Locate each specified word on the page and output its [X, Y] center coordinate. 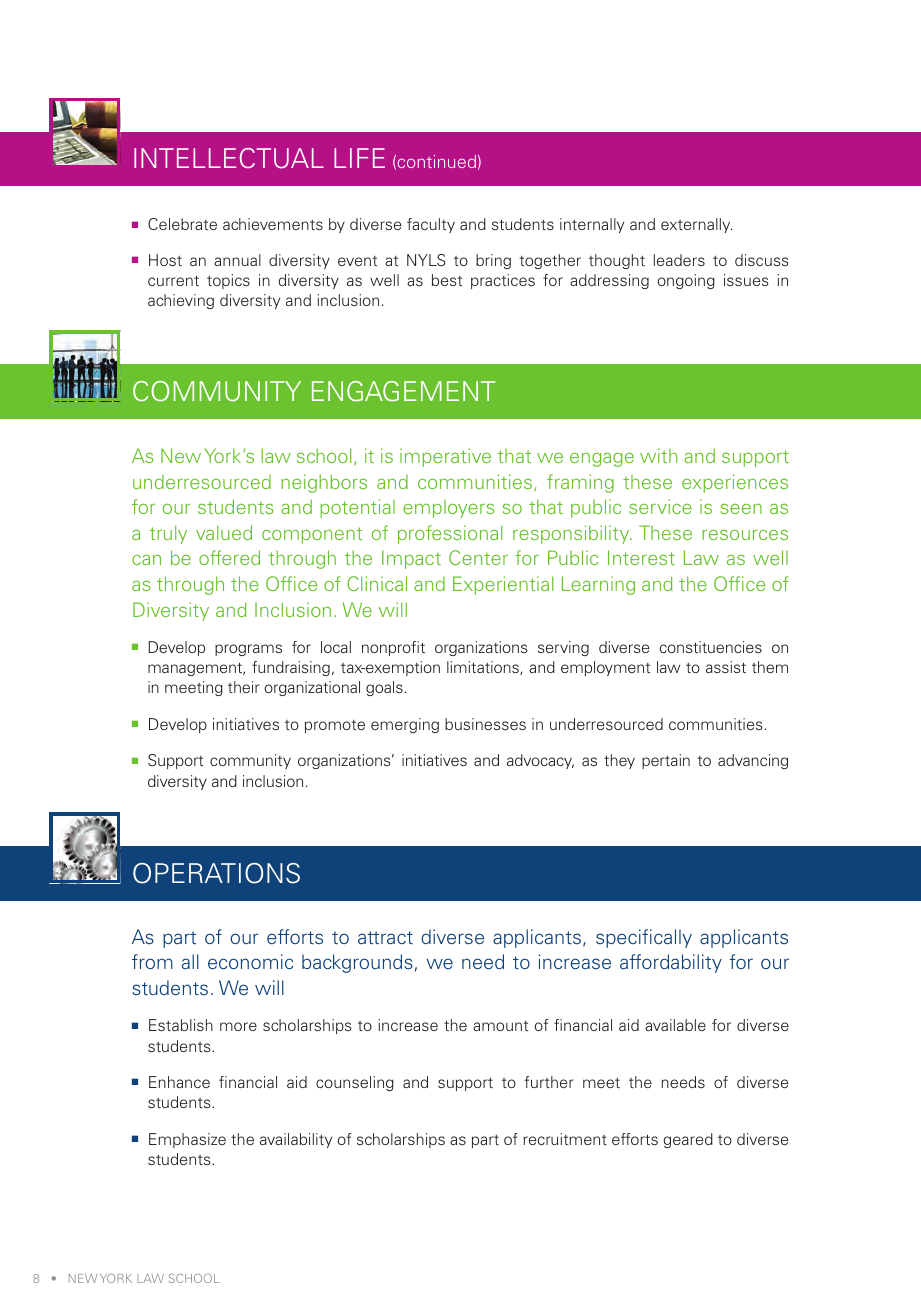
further [548, 1082]
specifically [644, 938]
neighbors [324, 483]
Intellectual [229, 158]
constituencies [711, 647]
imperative [445, 457]
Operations [216, 873]
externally [696, 225]
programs [248, 650]
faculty [431, 225]
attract [385, 938]
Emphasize [187, 1140]
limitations [484, 668]
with [658, 455]
